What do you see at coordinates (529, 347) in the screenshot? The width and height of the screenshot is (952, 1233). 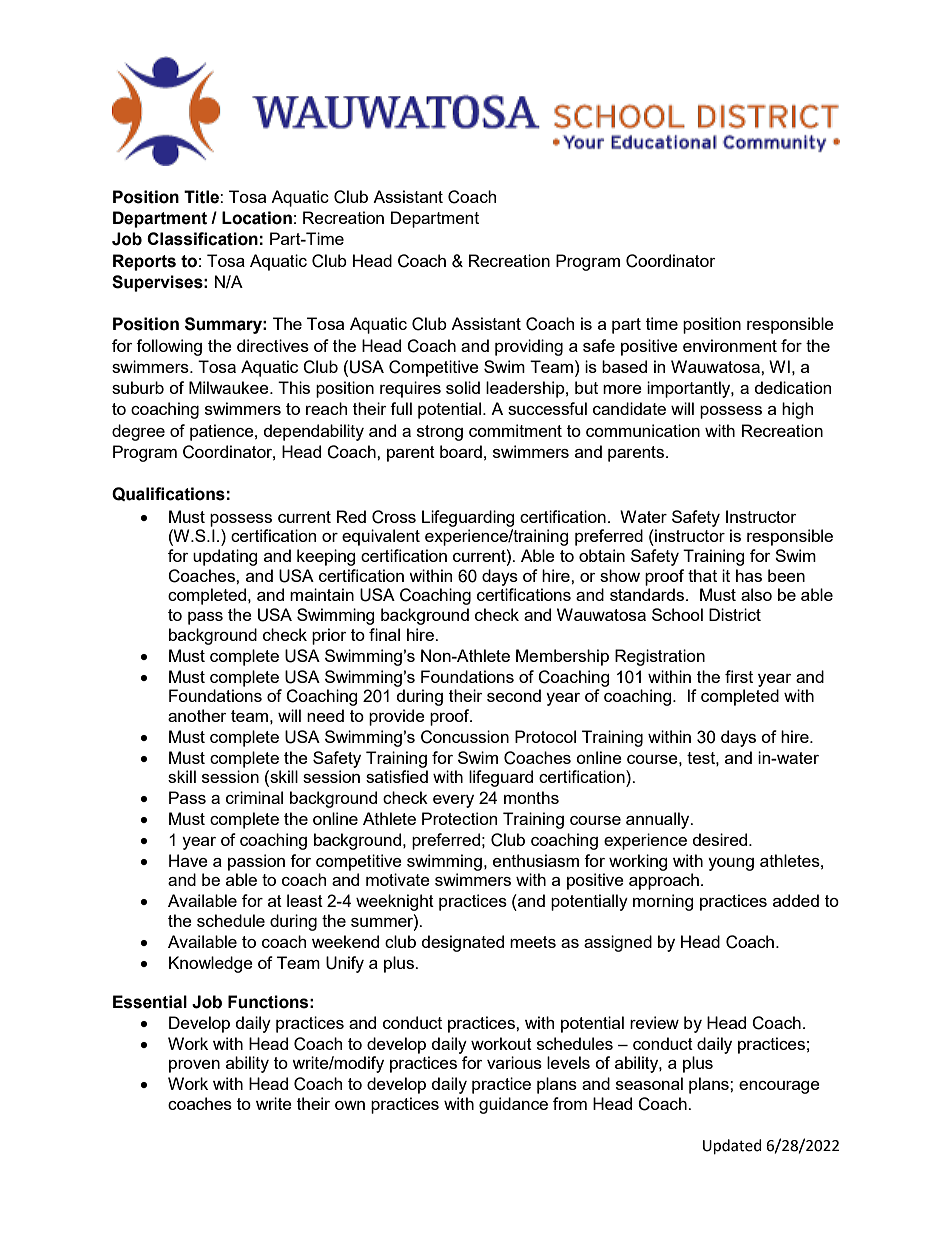 I see `providing` at bounding box center [529, 347].
